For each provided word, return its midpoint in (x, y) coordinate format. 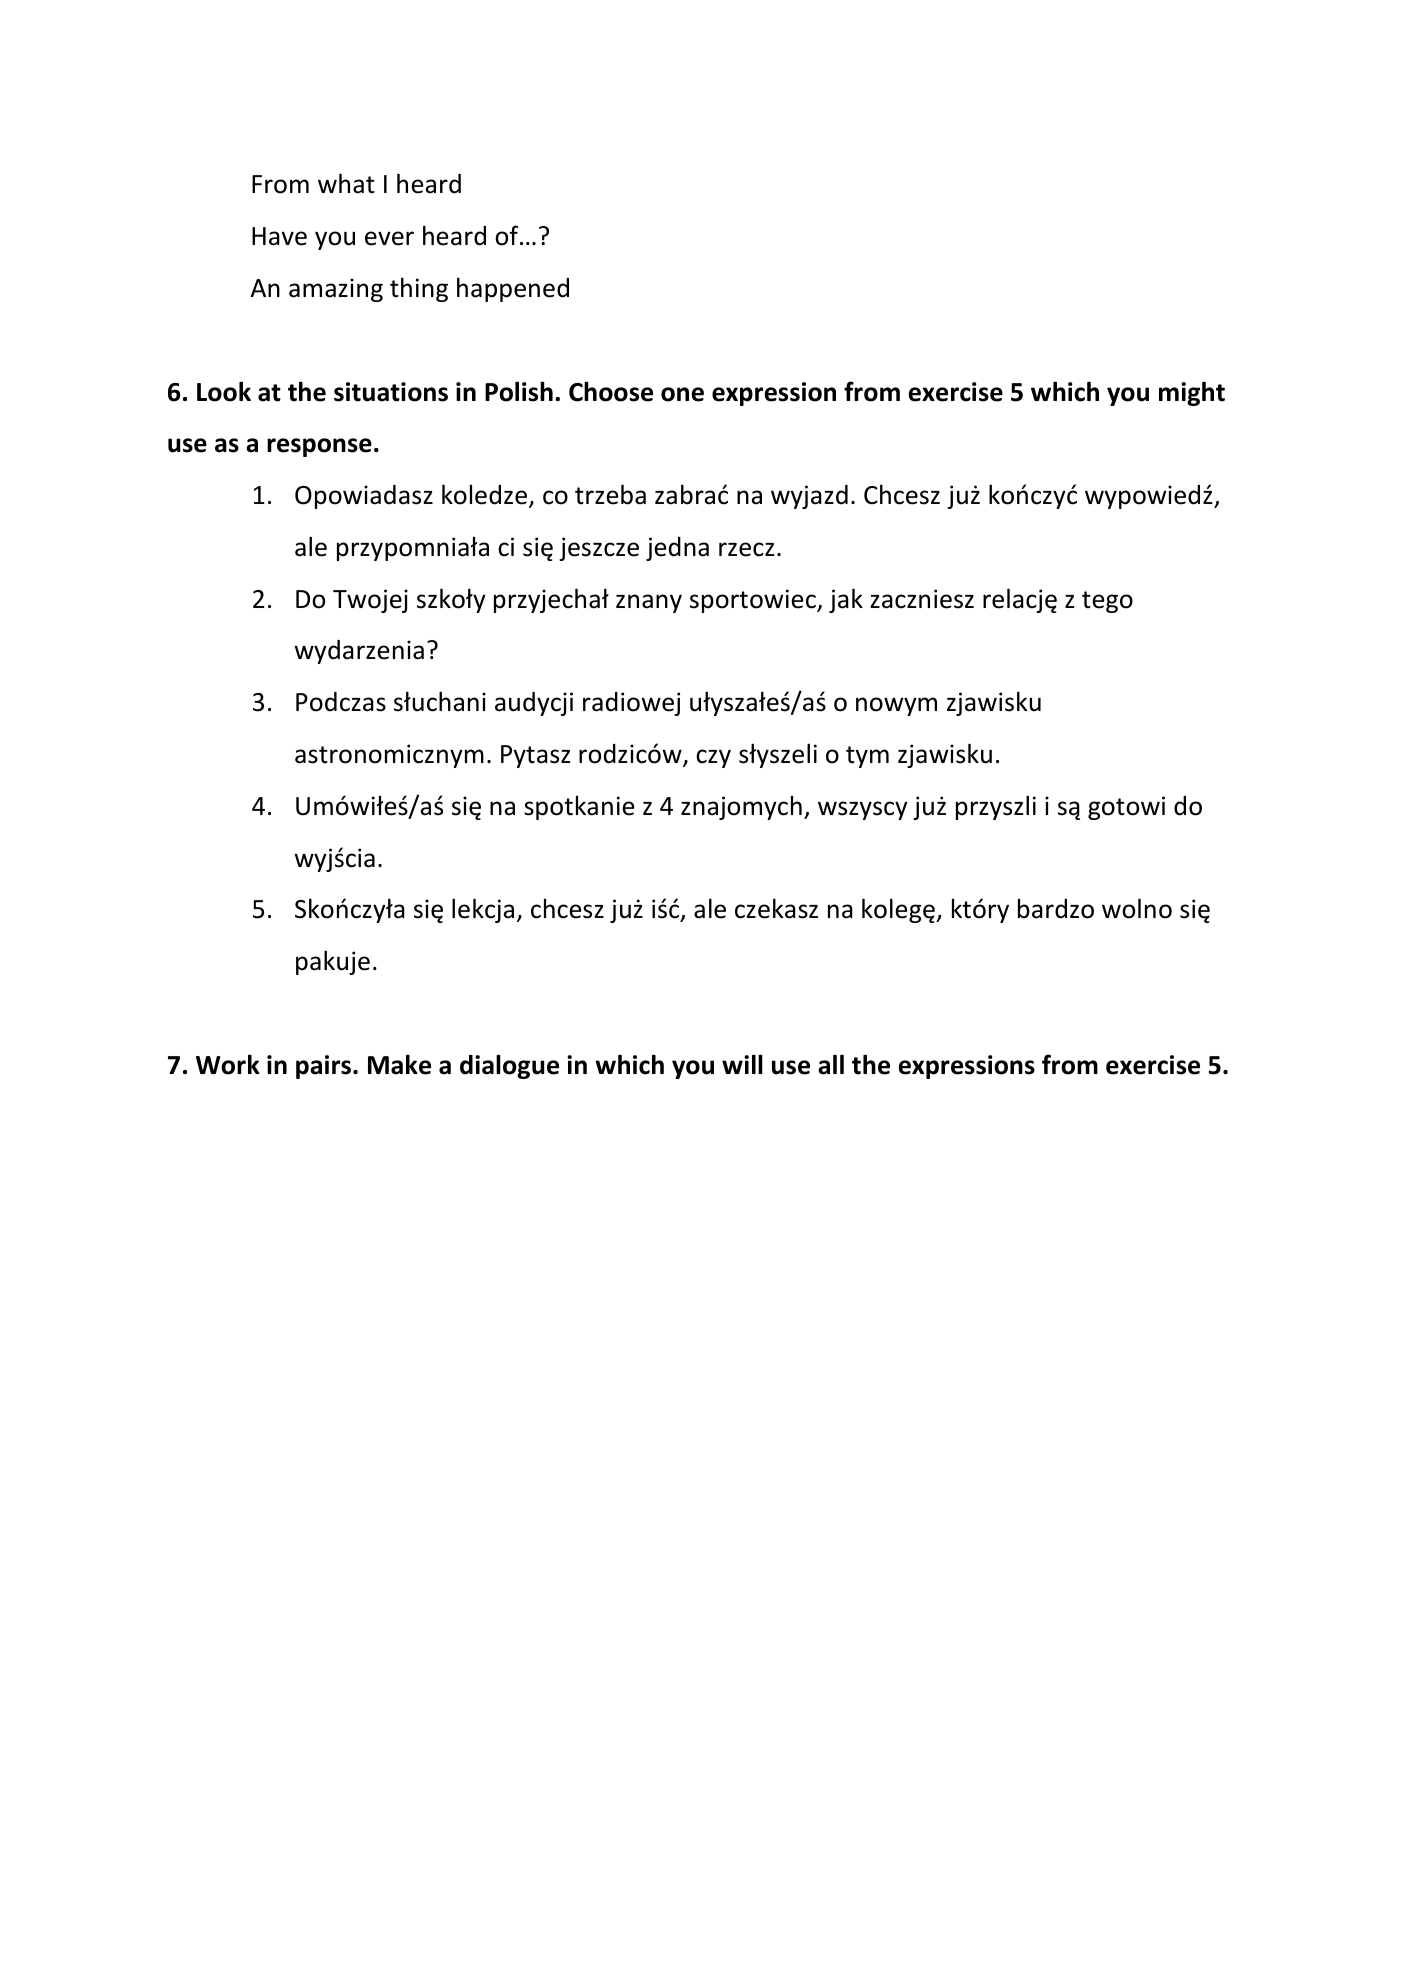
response (319, 447)
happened (513, 289)
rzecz (747, 549)
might (1192, 394)
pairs (325, 1067)
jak (846, 600)
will (742, 1064)
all (831, 1065)
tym (867, 757)
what (346, 183)
